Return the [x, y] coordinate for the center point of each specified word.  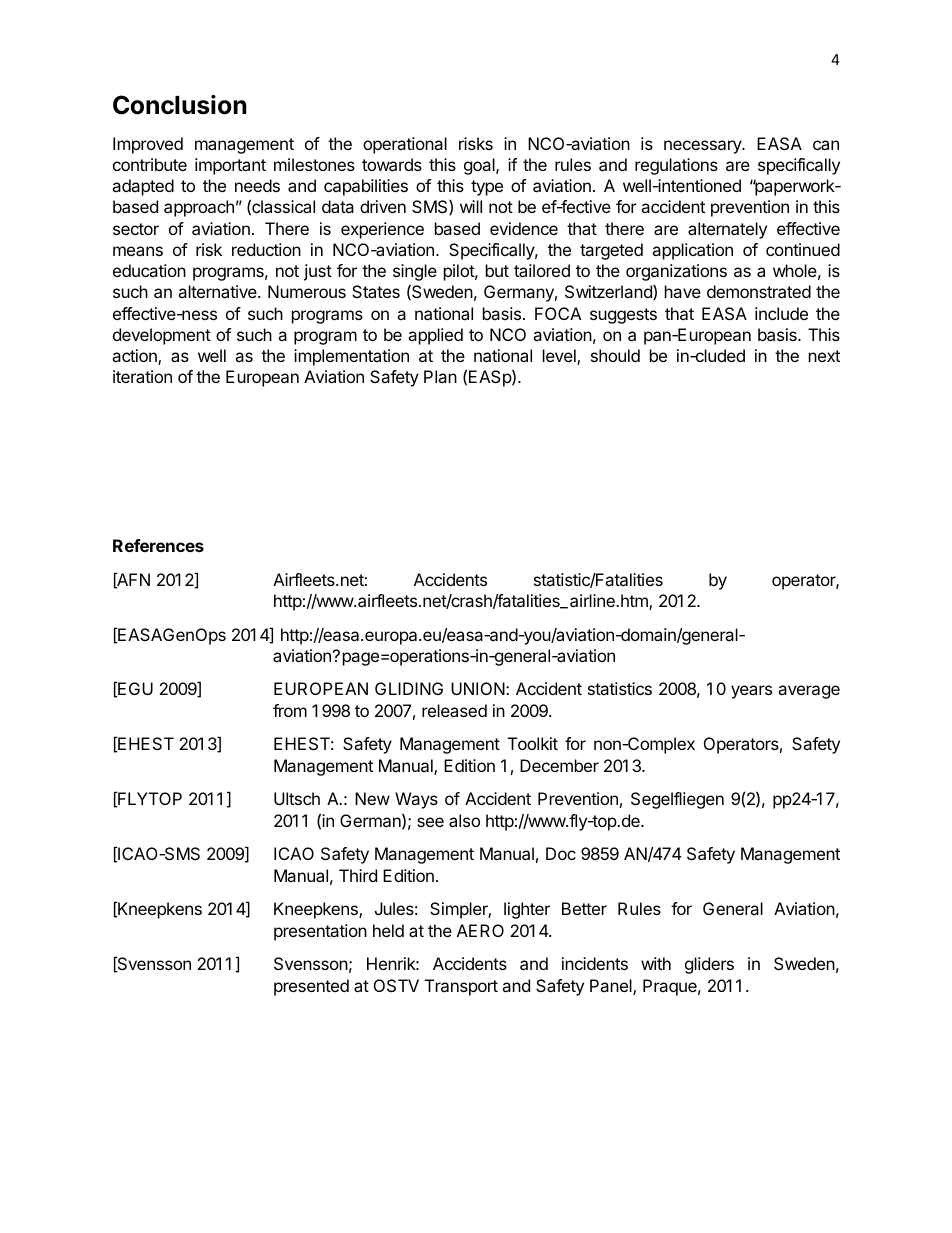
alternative [218, 291]
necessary [703, 147]
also [464, 820]
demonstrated [759, 291]
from [290, 710]
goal [480, 166]
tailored [542, 270]
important [230, 166]
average [809, 692]
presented [311, 987]
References [158, 545]
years [751, 692]
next [824, 356]
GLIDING [409, 688]
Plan [440, 376]
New [372, 798]
